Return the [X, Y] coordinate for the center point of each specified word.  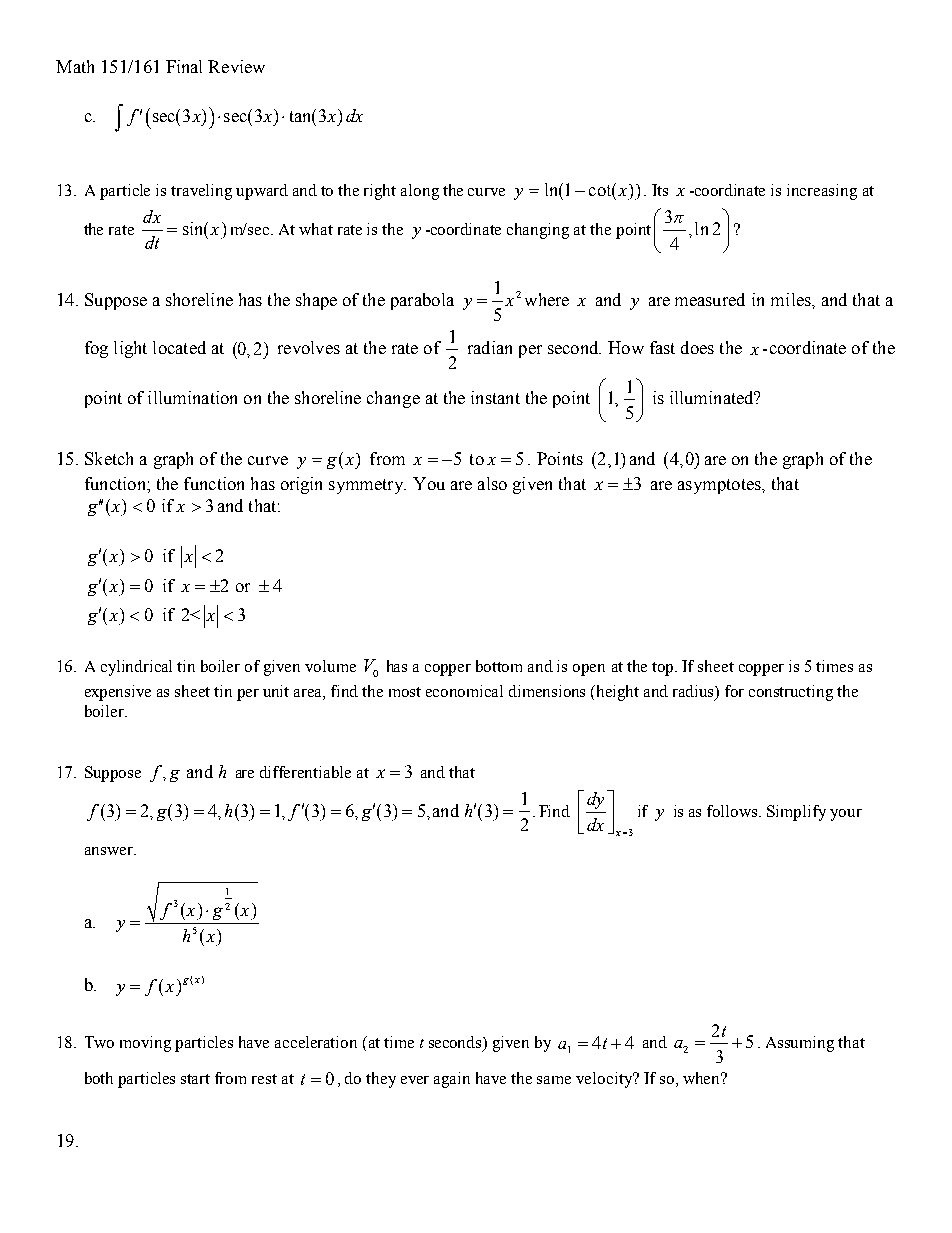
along [420, 192]
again [452, 1080]
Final [184, 66]
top [664, 669]
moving [145, 1044]
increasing [822, 192]
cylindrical [136, 668]
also [492, 483]
